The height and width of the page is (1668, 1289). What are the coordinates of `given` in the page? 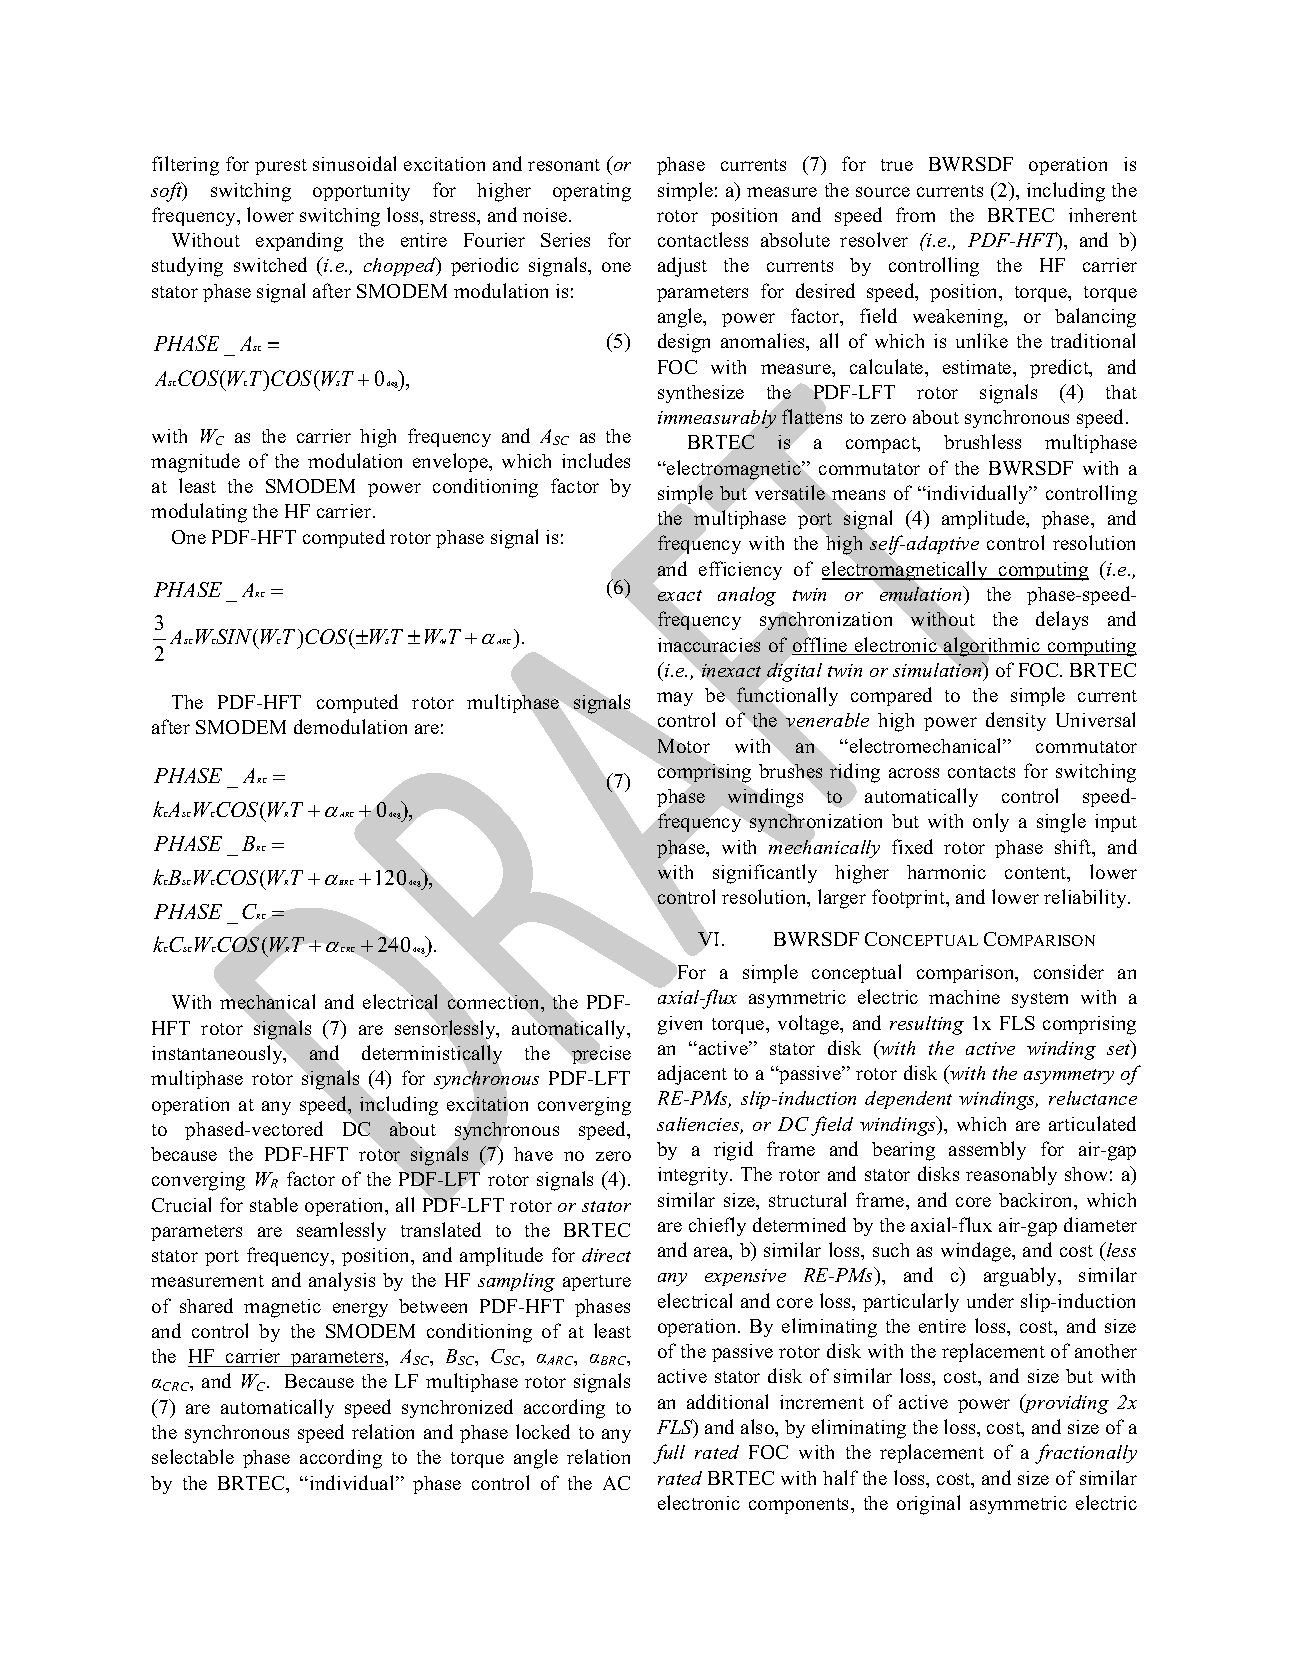 It's located at (680, 1025).
